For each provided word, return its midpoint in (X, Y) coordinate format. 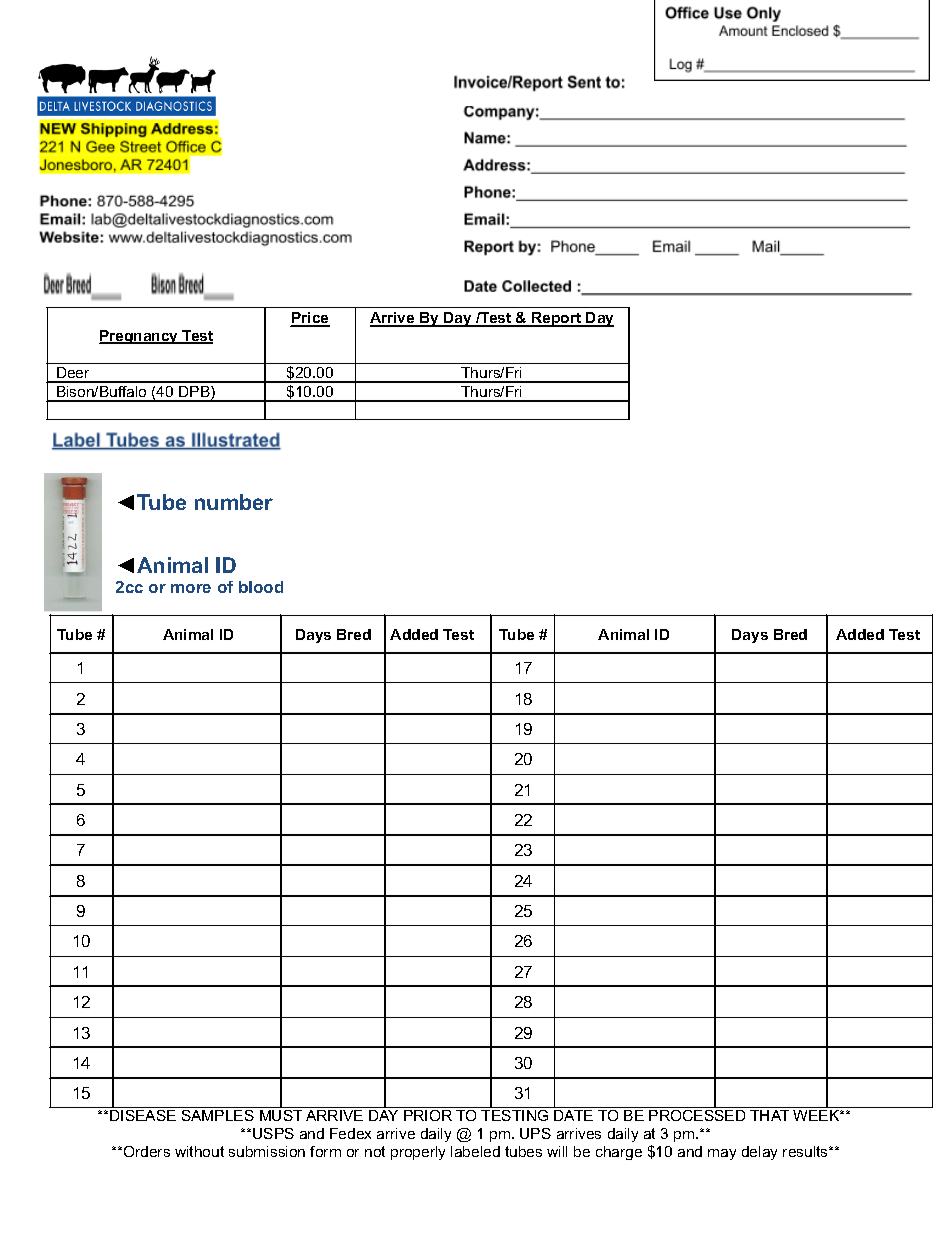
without (199, 1151)
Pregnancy (140, 337)
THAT (769, 1115)
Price (310, 319)
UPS (535, 1133)
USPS (273, 1133)
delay (759, 1153)
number (234, 502)
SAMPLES (218, 1115)
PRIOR (428, 1115)
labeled (475, 1151)
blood (261, 587)
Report (557, 319)
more (191, 588)
